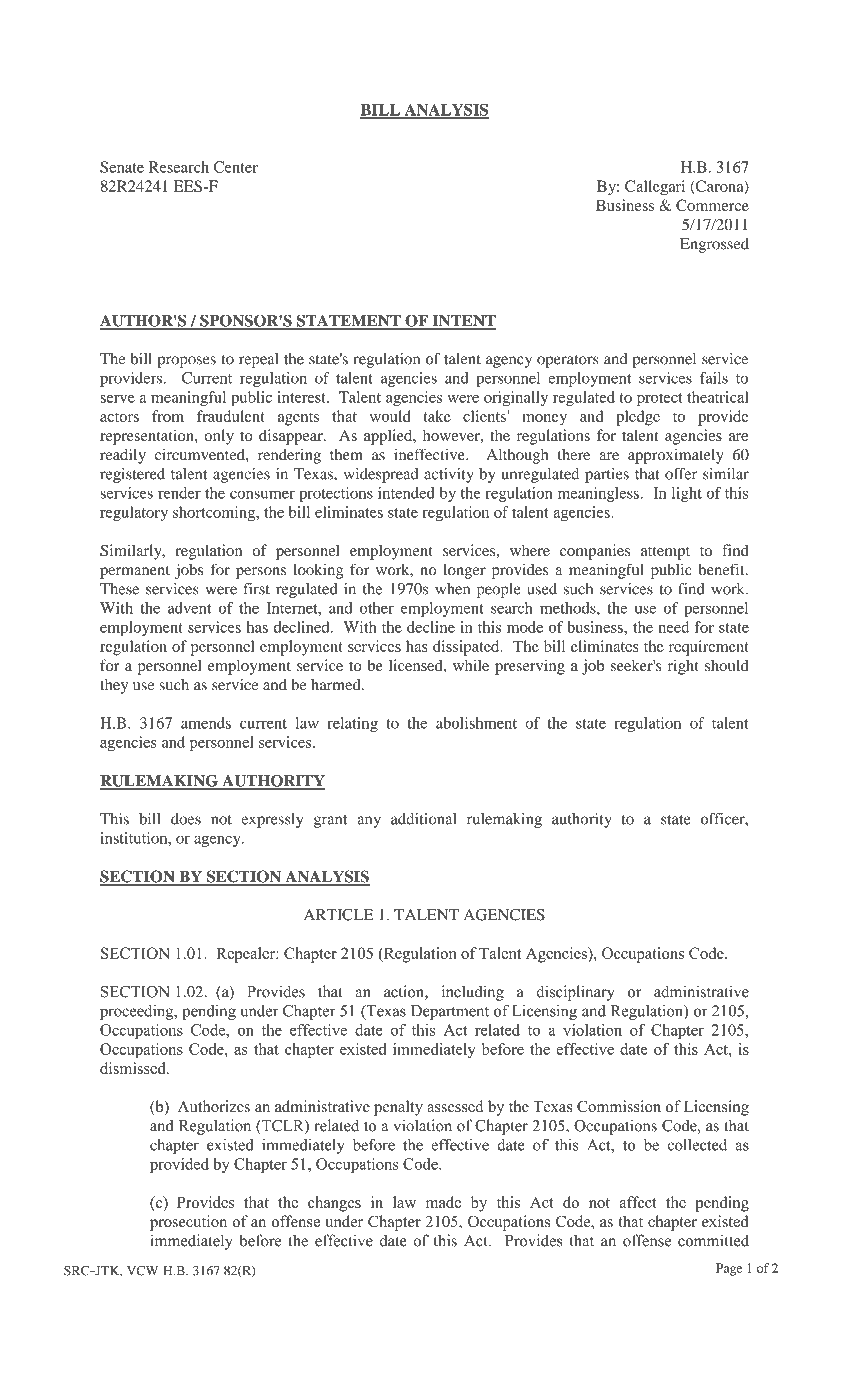 The image size is (849, 1400). What do you see at coordinates (712, 205) in the image?
I see `Commerce` at bounding box center [712, 205].
